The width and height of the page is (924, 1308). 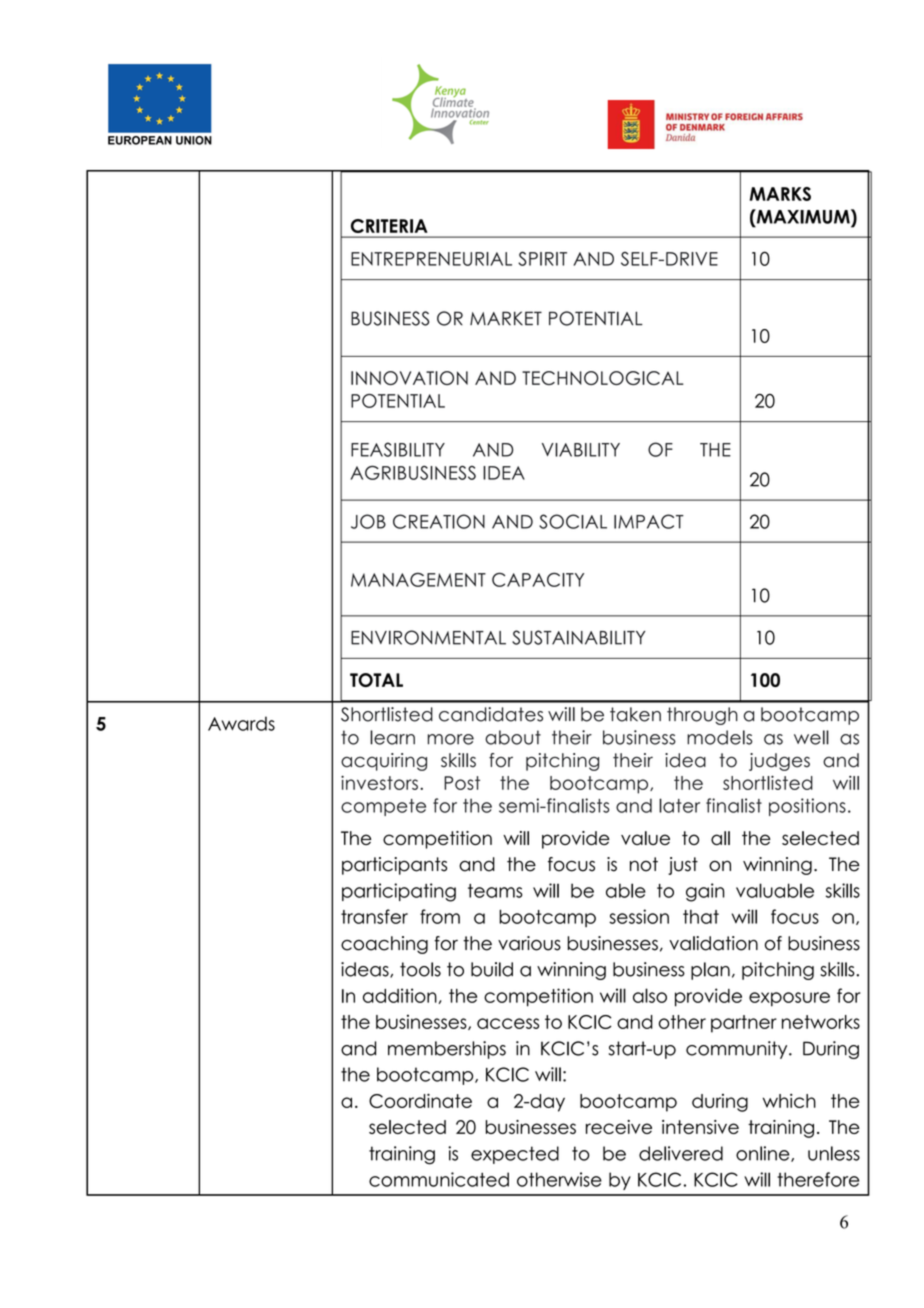 What do you see at coordinates (581, 450) in the page?
I see `VIABILITY` at bounding box center [581, 450].
